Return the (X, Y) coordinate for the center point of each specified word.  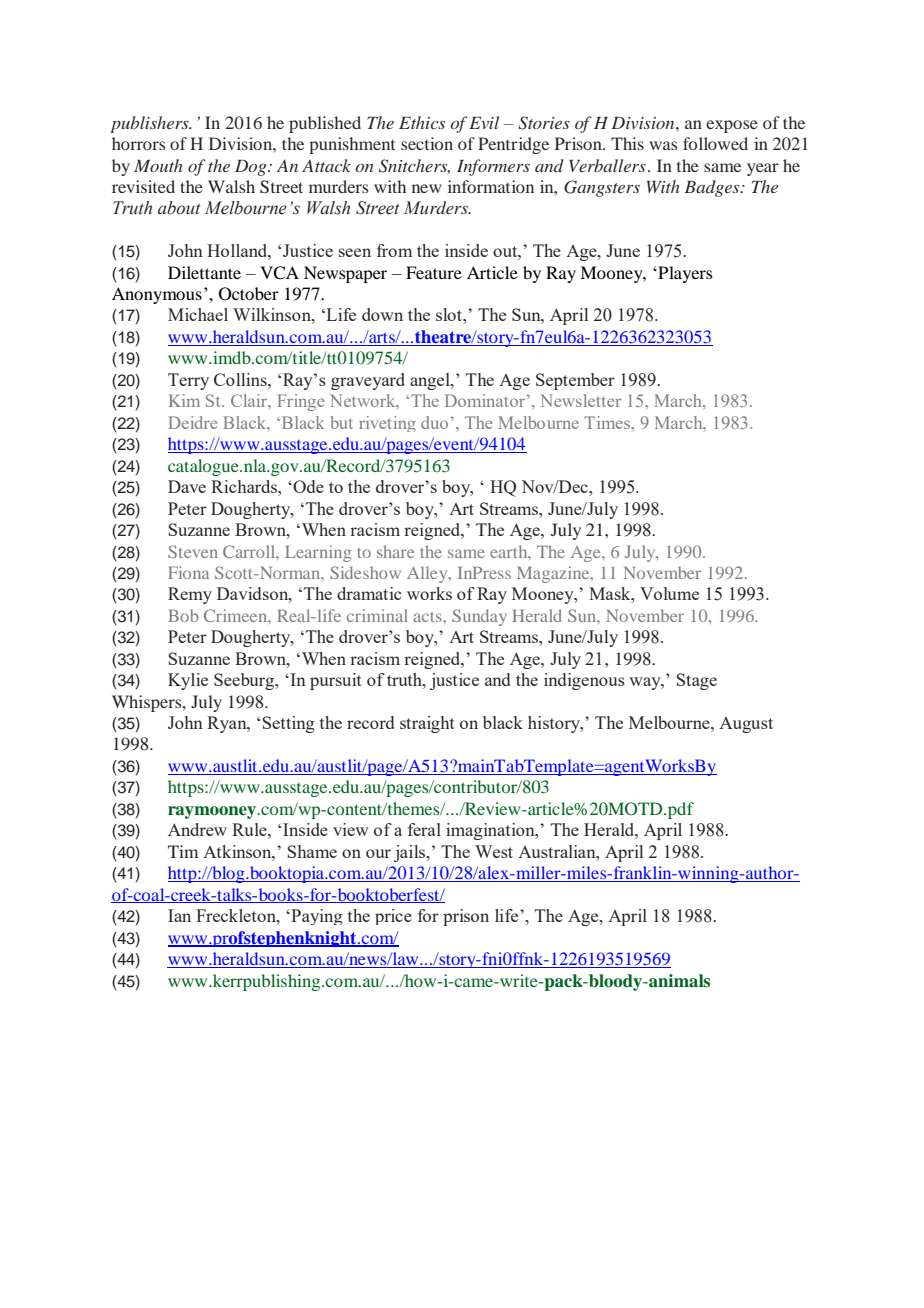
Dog (252, 168)
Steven (193, 551)
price (393, 917)
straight (427, 724)
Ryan (228, 724)
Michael (198, 314)
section (427, 143)
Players (684, 274)
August (746, 725)
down (382, 314)
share (395, 551)
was (663, 145)
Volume (669, 593)
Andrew (197, 829)
